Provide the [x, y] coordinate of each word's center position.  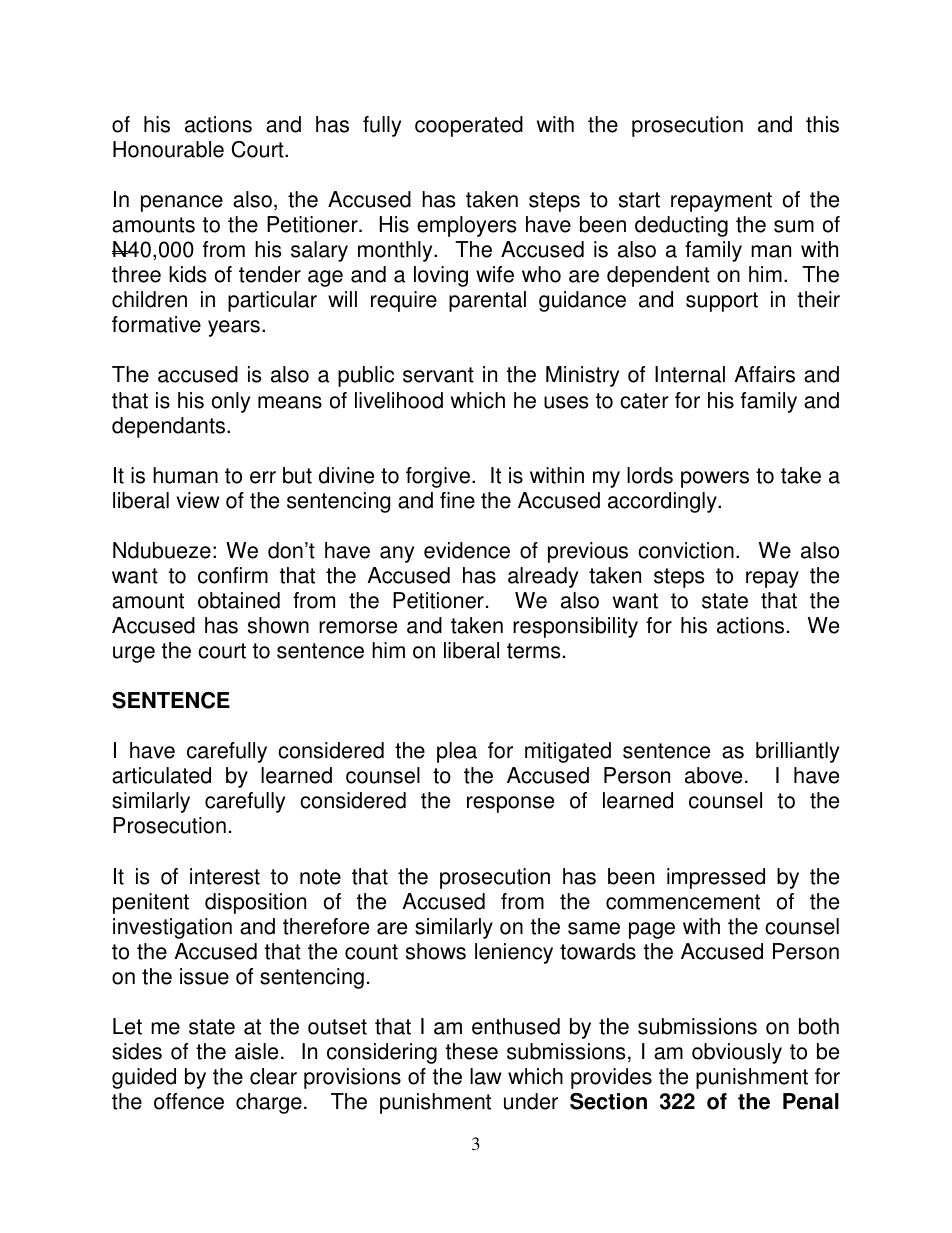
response [510, 804]
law [485, 1076]
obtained [239, 600]
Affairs [764, 374]
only [231, 402]
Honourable [168, 149]
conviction [686, 550]
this [822, 124]
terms [533, 651]
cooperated [469, 126]
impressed [716, 878]
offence [189, 1101]
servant [438, 375]
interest [225, 876]
